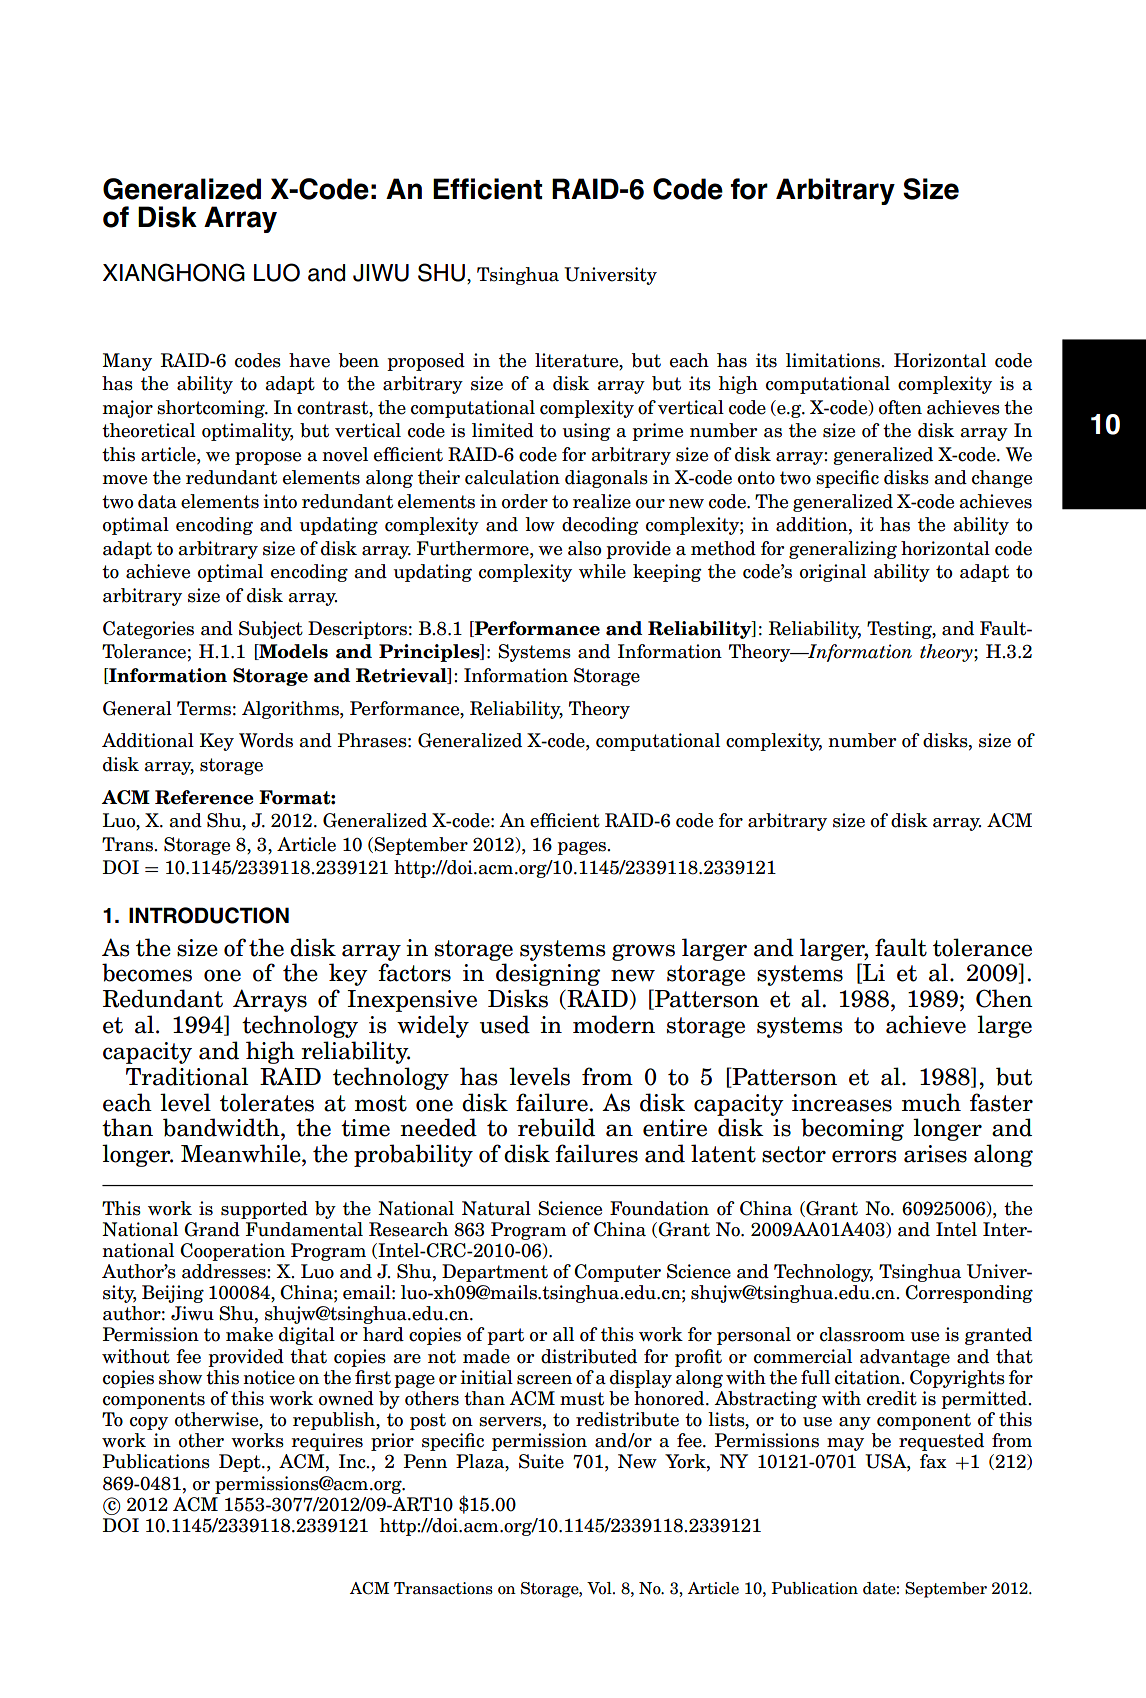 Image resolution: width=1146 pixels, height=1698 pixels. What do you see at coordinates (900, 407) in the document?
I see `often` at bounding box center [900, 407].
